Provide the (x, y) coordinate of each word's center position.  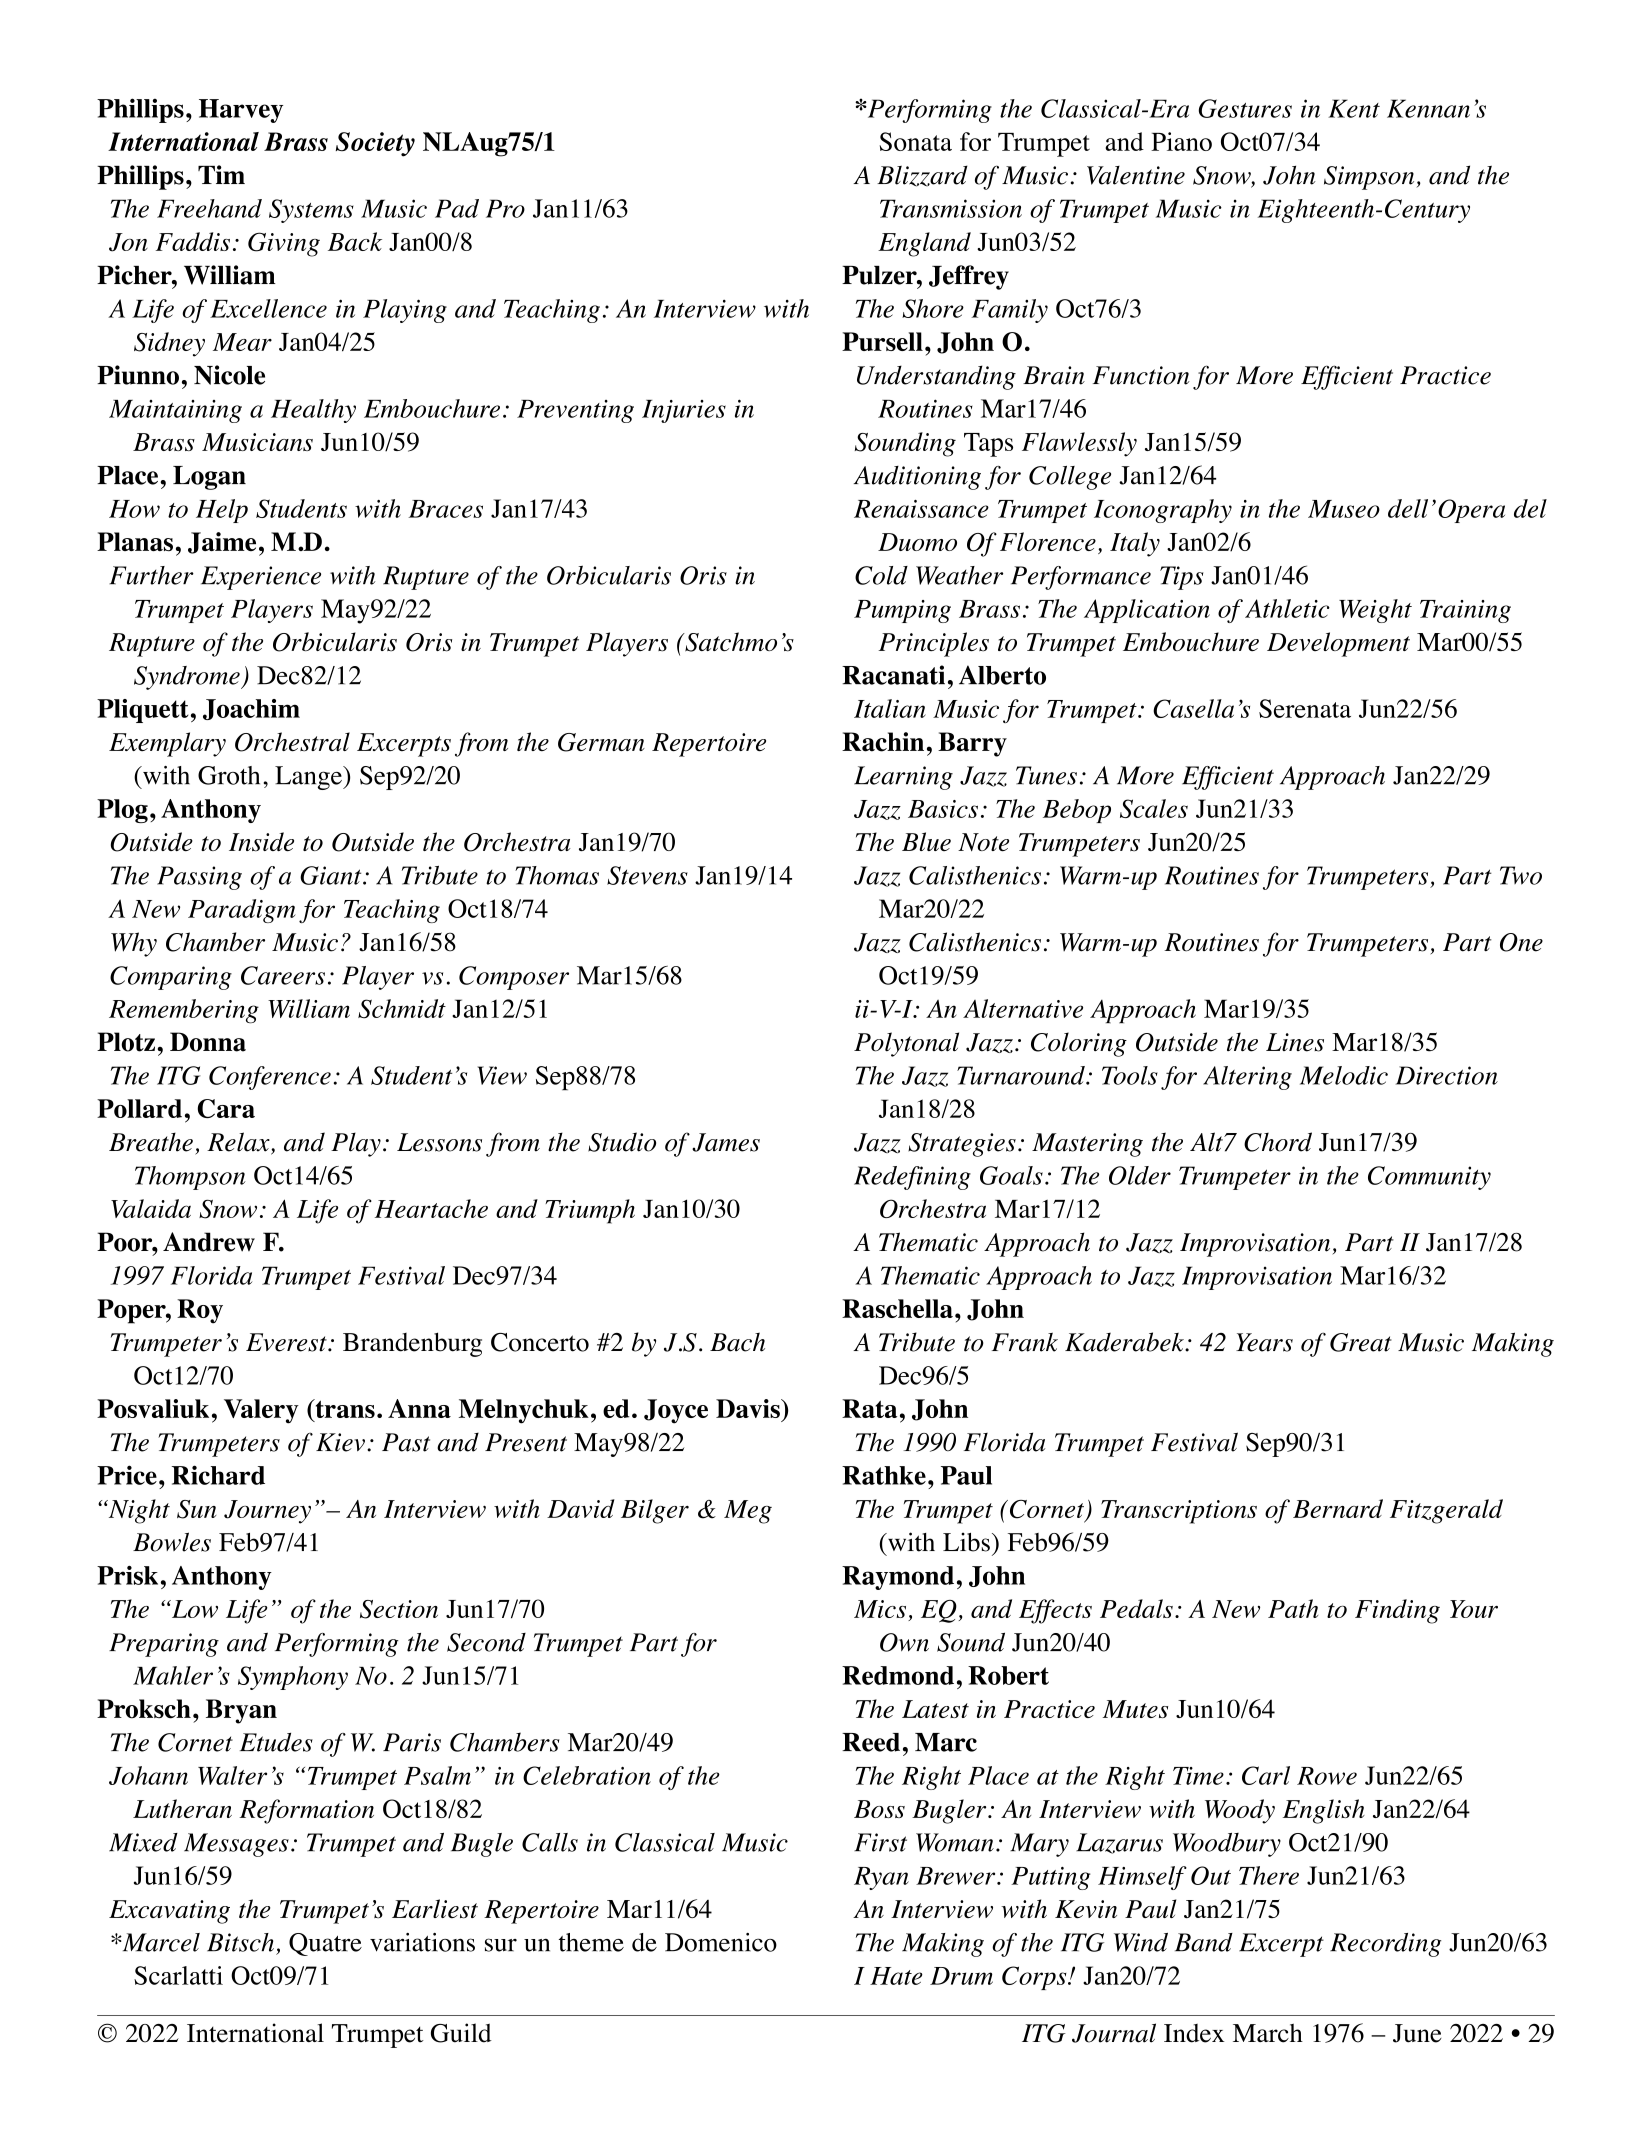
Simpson (1370, 178)
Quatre (325, 1944)
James (726, 1142)
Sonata (915, 141)
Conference (270, 1078)
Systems (311, 211)
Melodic (1344, 1075)
